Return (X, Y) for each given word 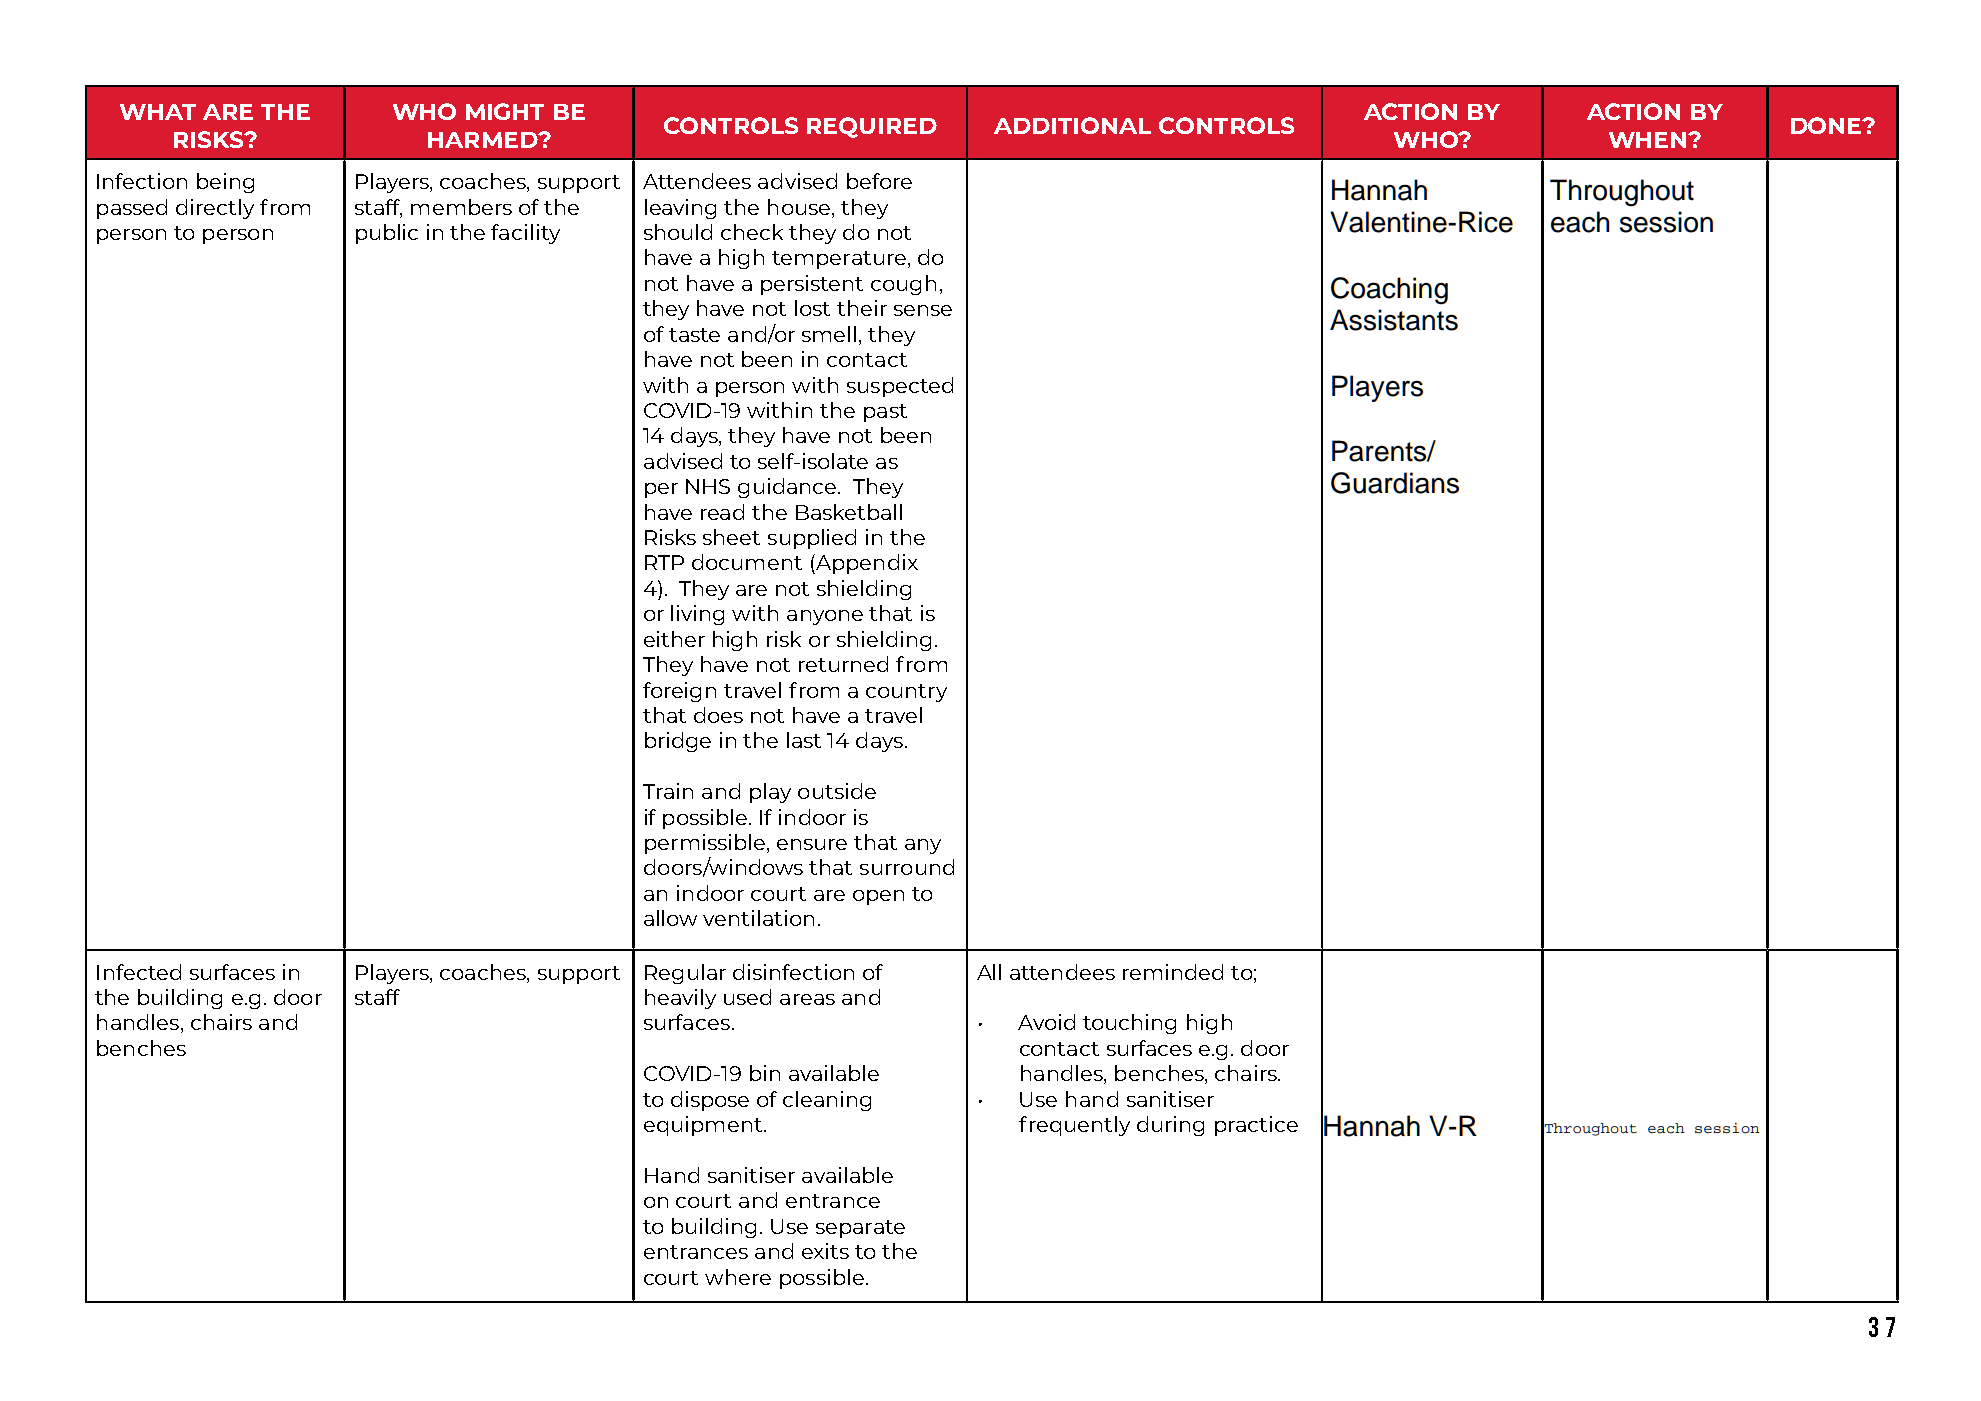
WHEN (1649, 140)
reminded (1173, 972)
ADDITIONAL (1072, 125)
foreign (679, 692)
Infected (139, 972)
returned (843, 664)
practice (1256, 1126)
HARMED (484, 140)
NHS (708, 486)
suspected (900, 387)
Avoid (1046, 1022)
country (906, 693)
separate (860, 1229)
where (738, 1277)
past (885, 413)
